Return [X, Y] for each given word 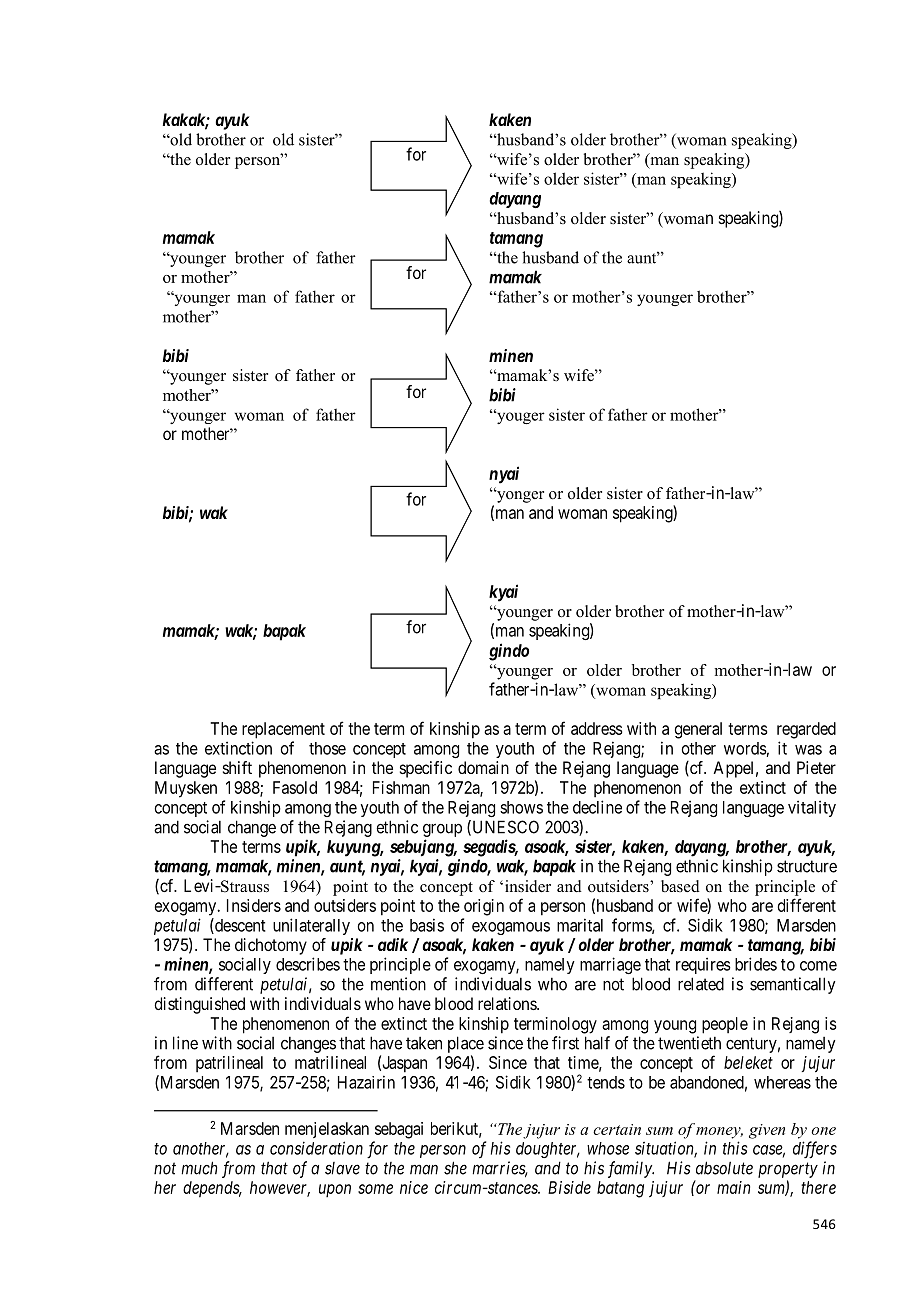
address [597, 728]
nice [414, 1187]
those [327, 748]
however [280, 1188]
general [698, 730]
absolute [724, 1168]
